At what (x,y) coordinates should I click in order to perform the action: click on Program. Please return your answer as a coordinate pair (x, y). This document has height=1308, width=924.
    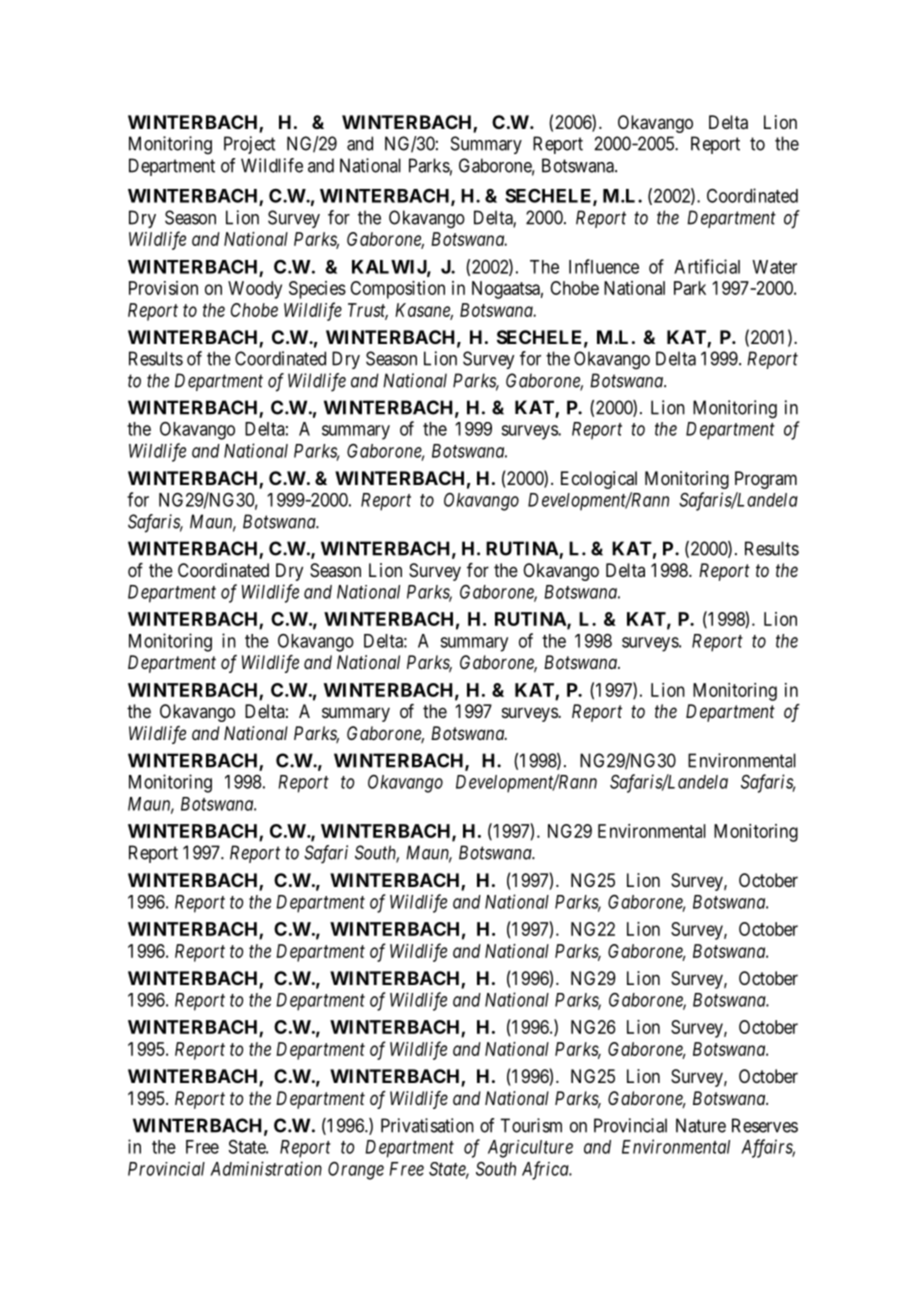
    Looking at the image, I should click on (766, 480).
